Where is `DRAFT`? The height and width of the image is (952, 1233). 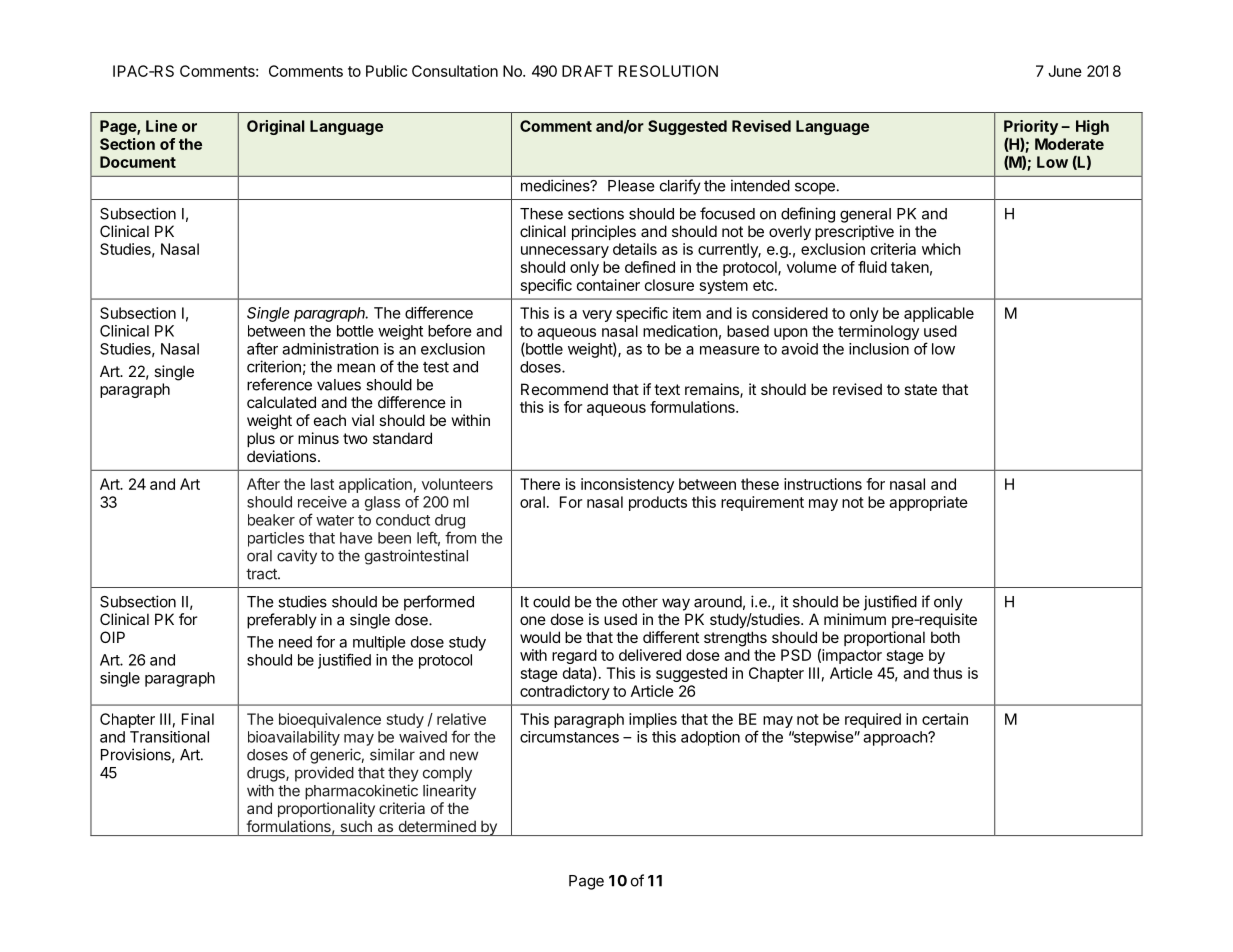
DRAFT is located at coordinates (587, 71).
